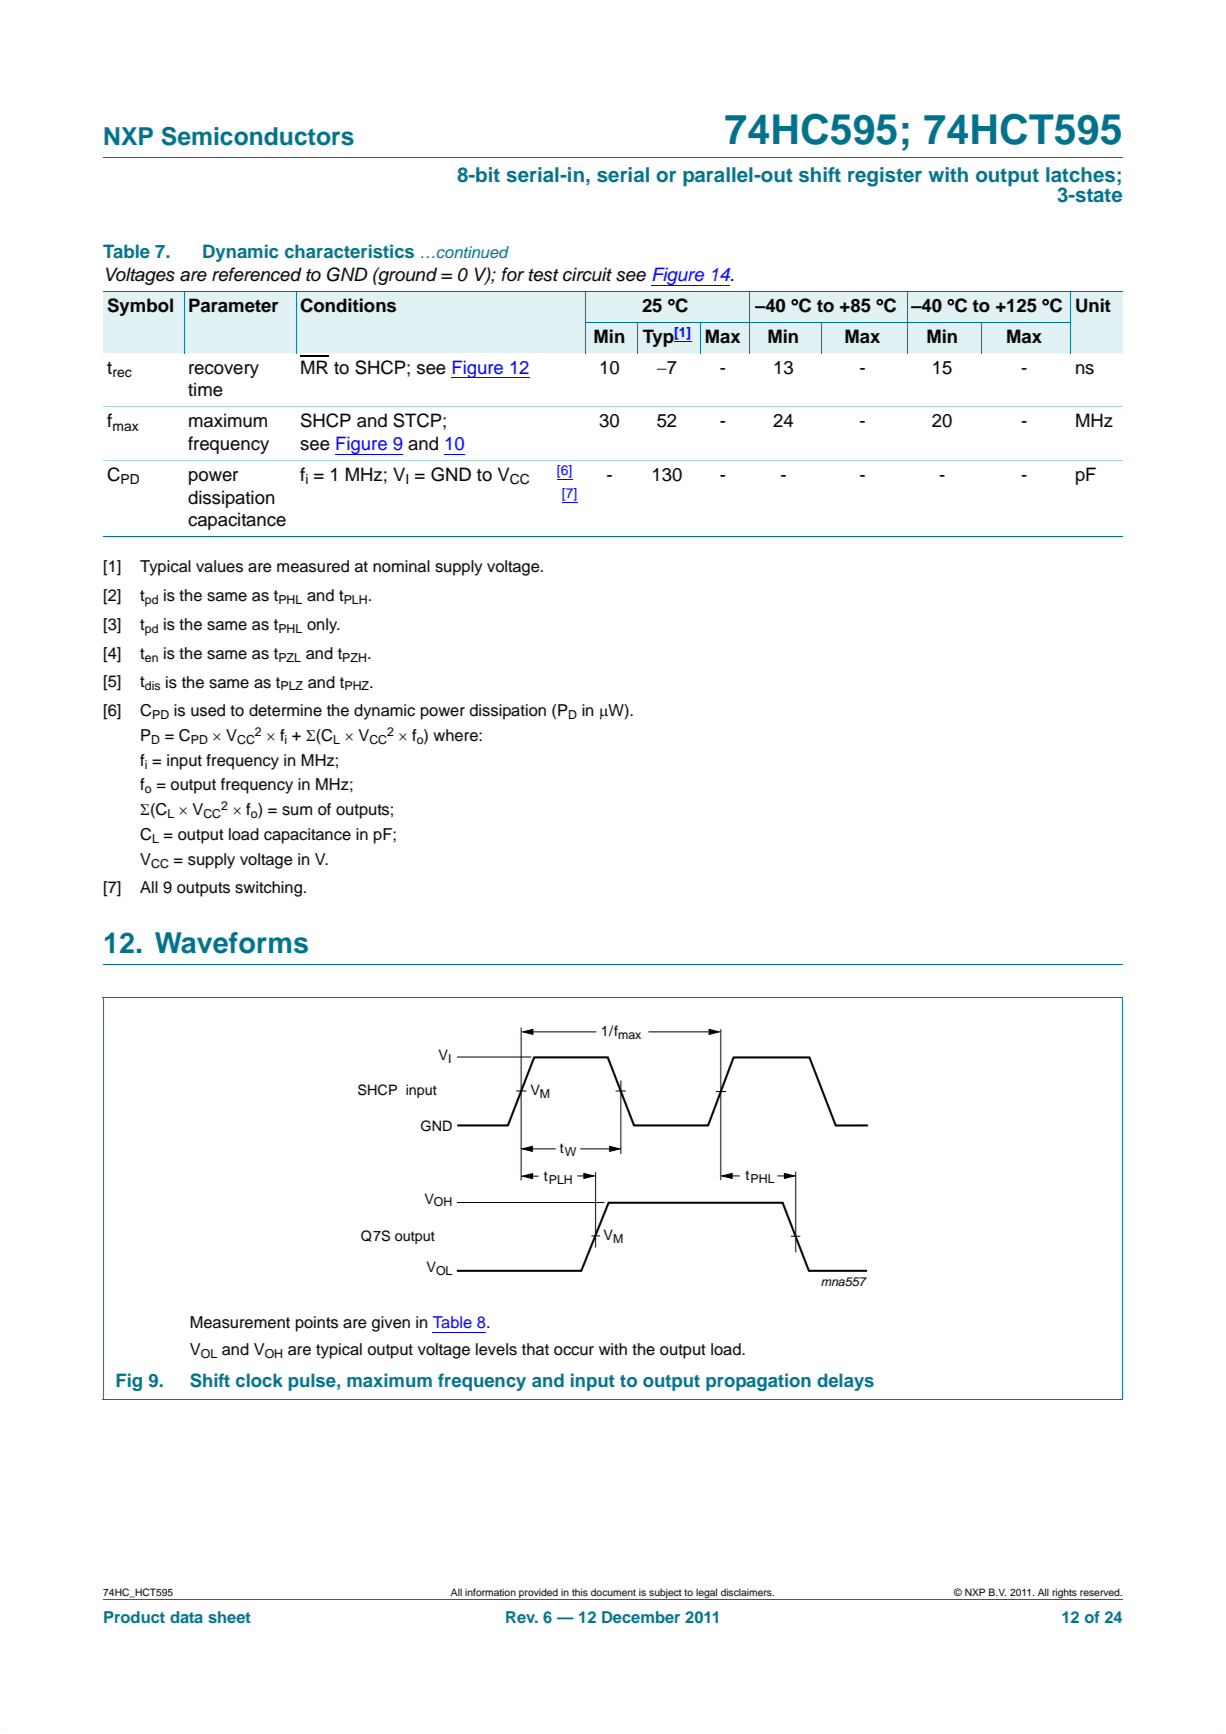 The width and height of the document is (1226, 1734). Describe the element at coordinates (885, 177) in the document. I see `register` at that location.
